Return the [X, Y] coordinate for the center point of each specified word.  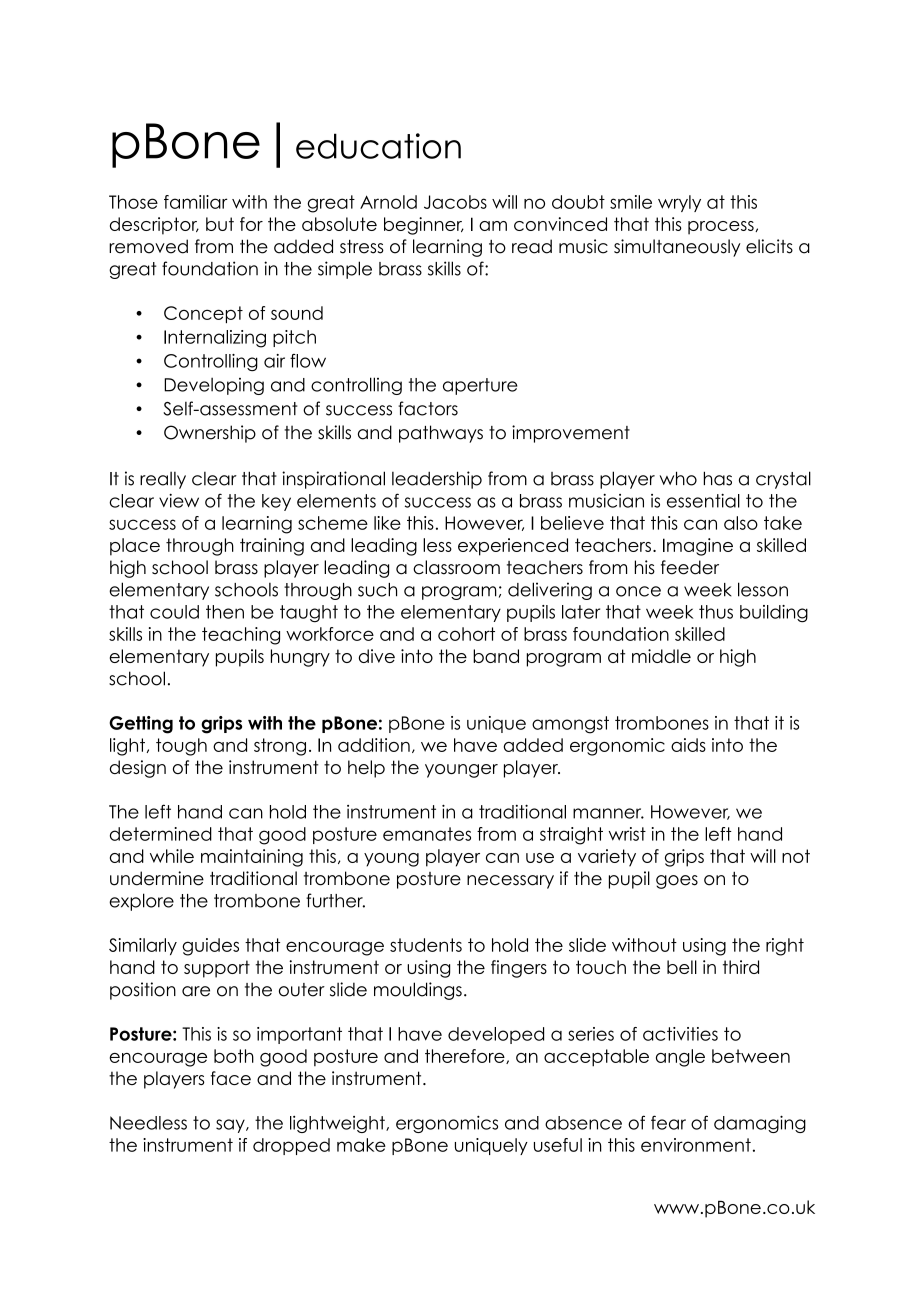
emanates [427, 834]
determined [161, 834]
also [741, 523]
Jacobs [455, 202]
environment [696, 1145]
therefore [466, 1056]
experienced [513, 547]
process [722, 228]
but [220, 224]
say [231, 1126]
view [179, 501]
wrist [627, 834]
